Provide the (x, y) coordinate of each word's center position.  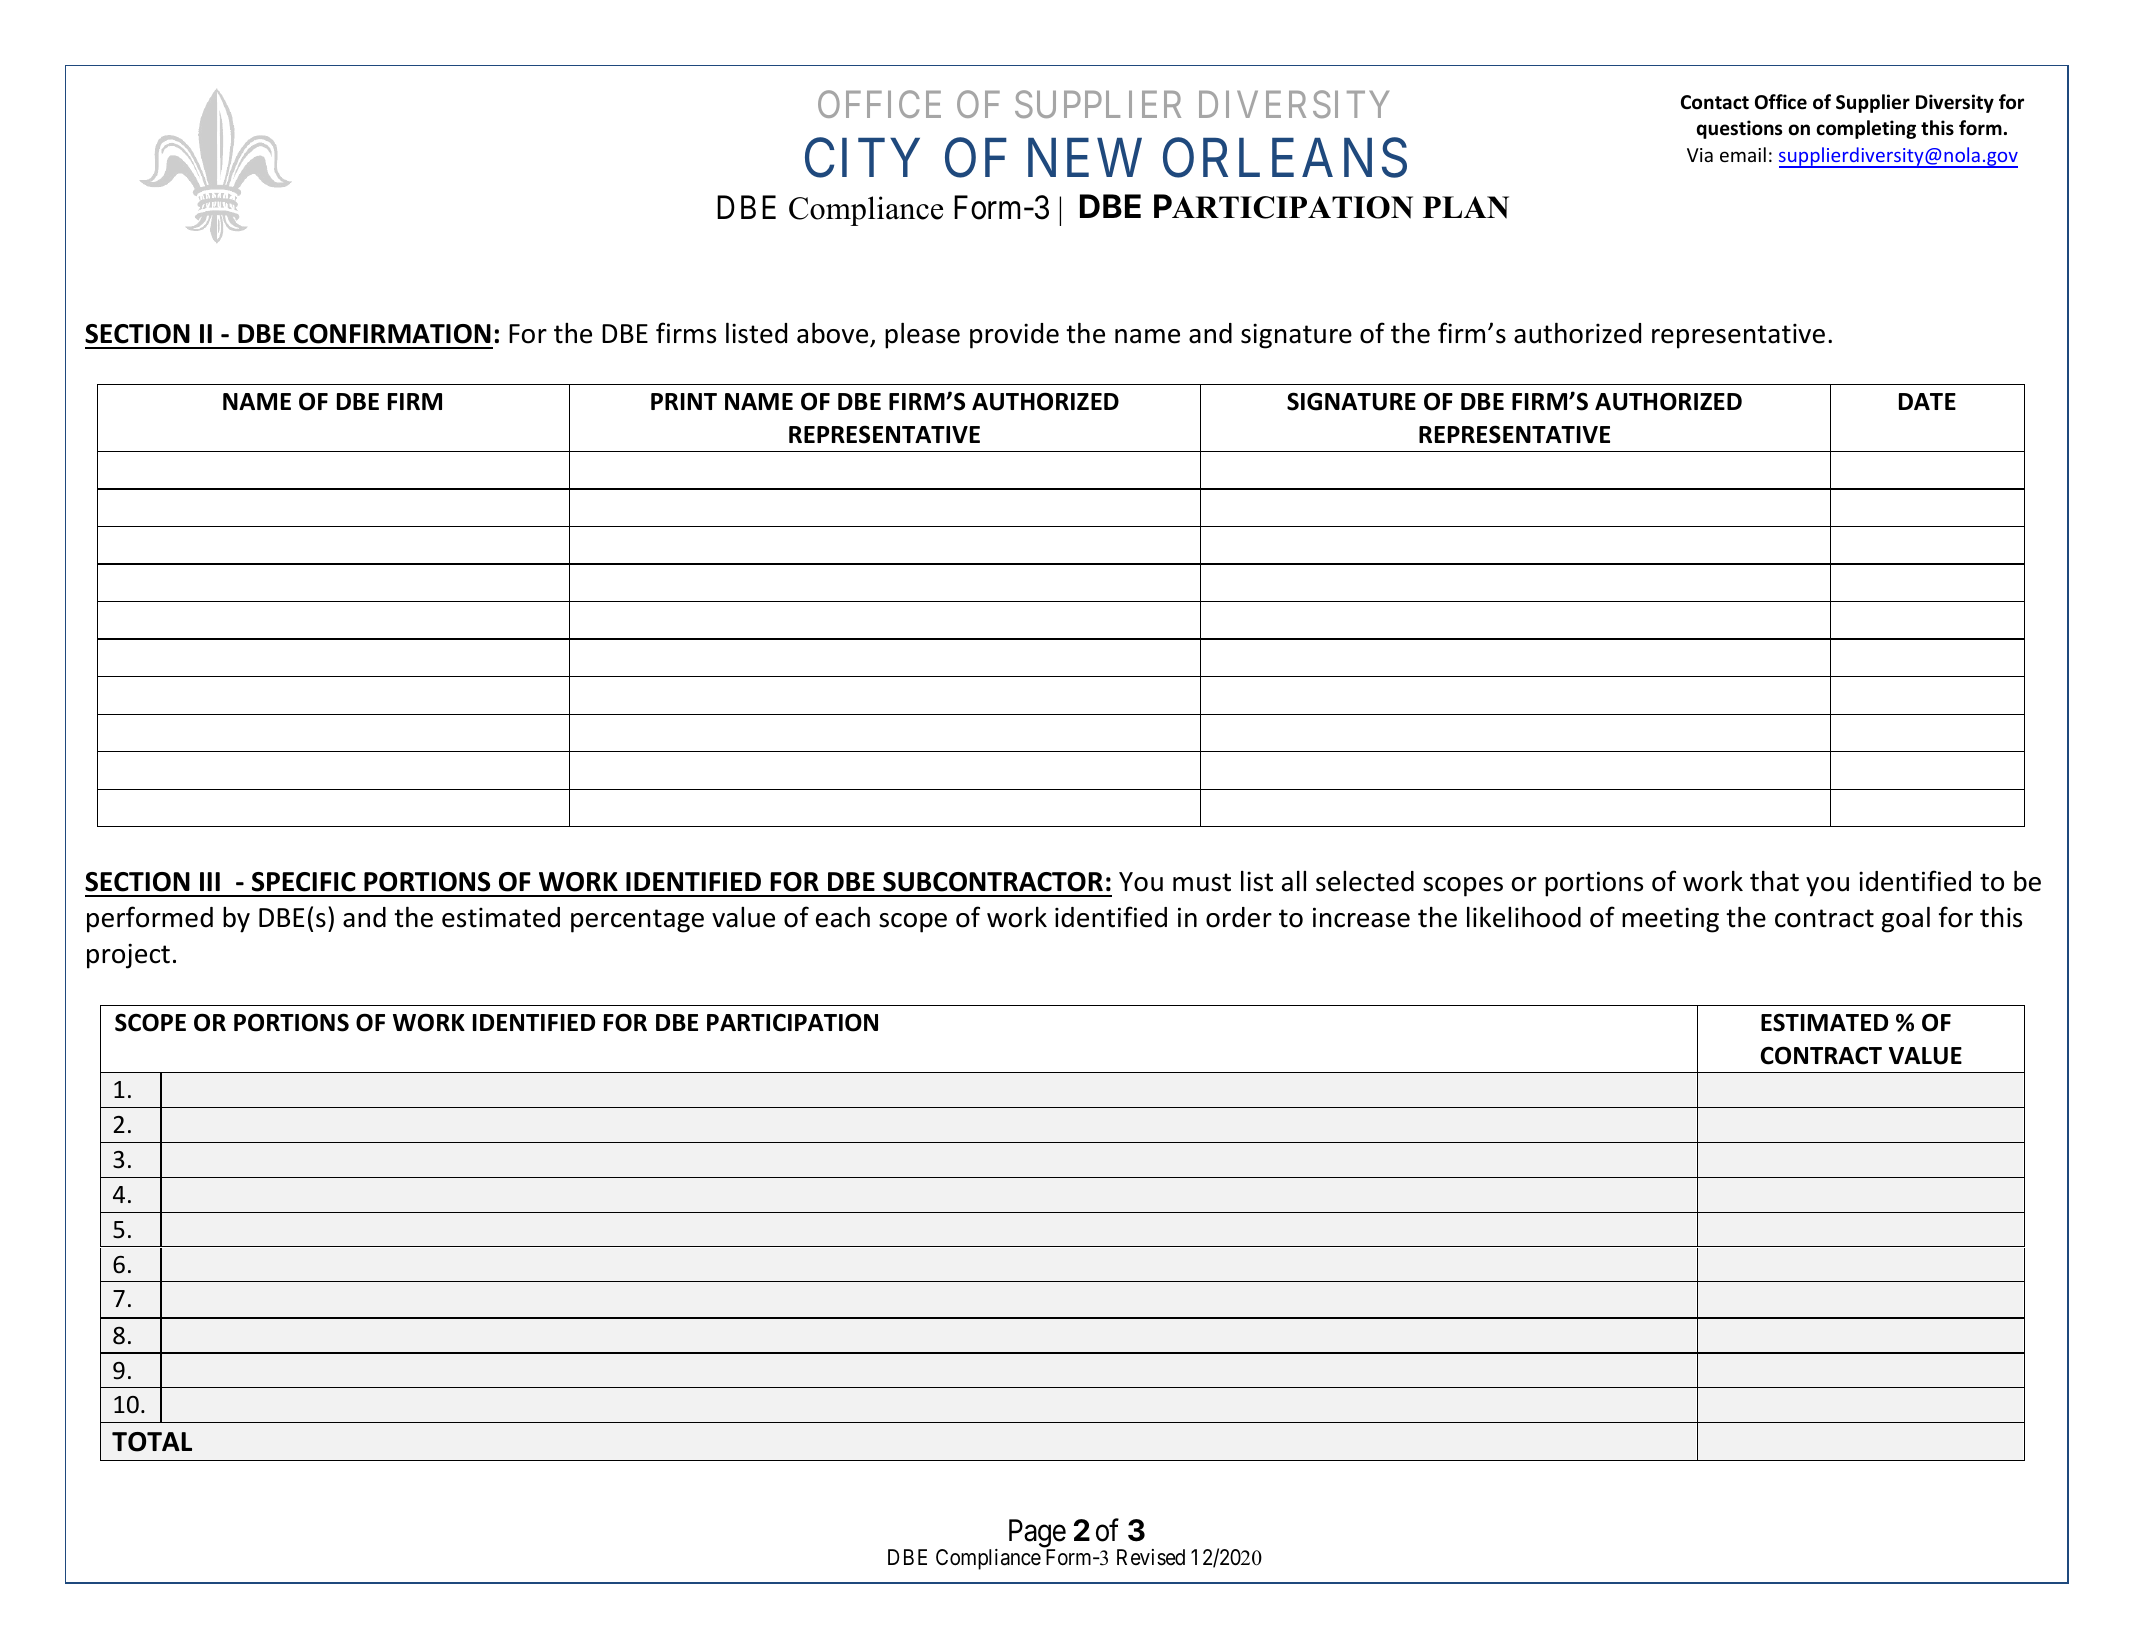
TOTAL (152, 1442)
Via (1700, 155)
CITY (862, 158)
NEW (1085, 158)
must (1202, 882)
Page (1037, 1534)
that (1774, 881)
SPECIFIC (304, 882)
